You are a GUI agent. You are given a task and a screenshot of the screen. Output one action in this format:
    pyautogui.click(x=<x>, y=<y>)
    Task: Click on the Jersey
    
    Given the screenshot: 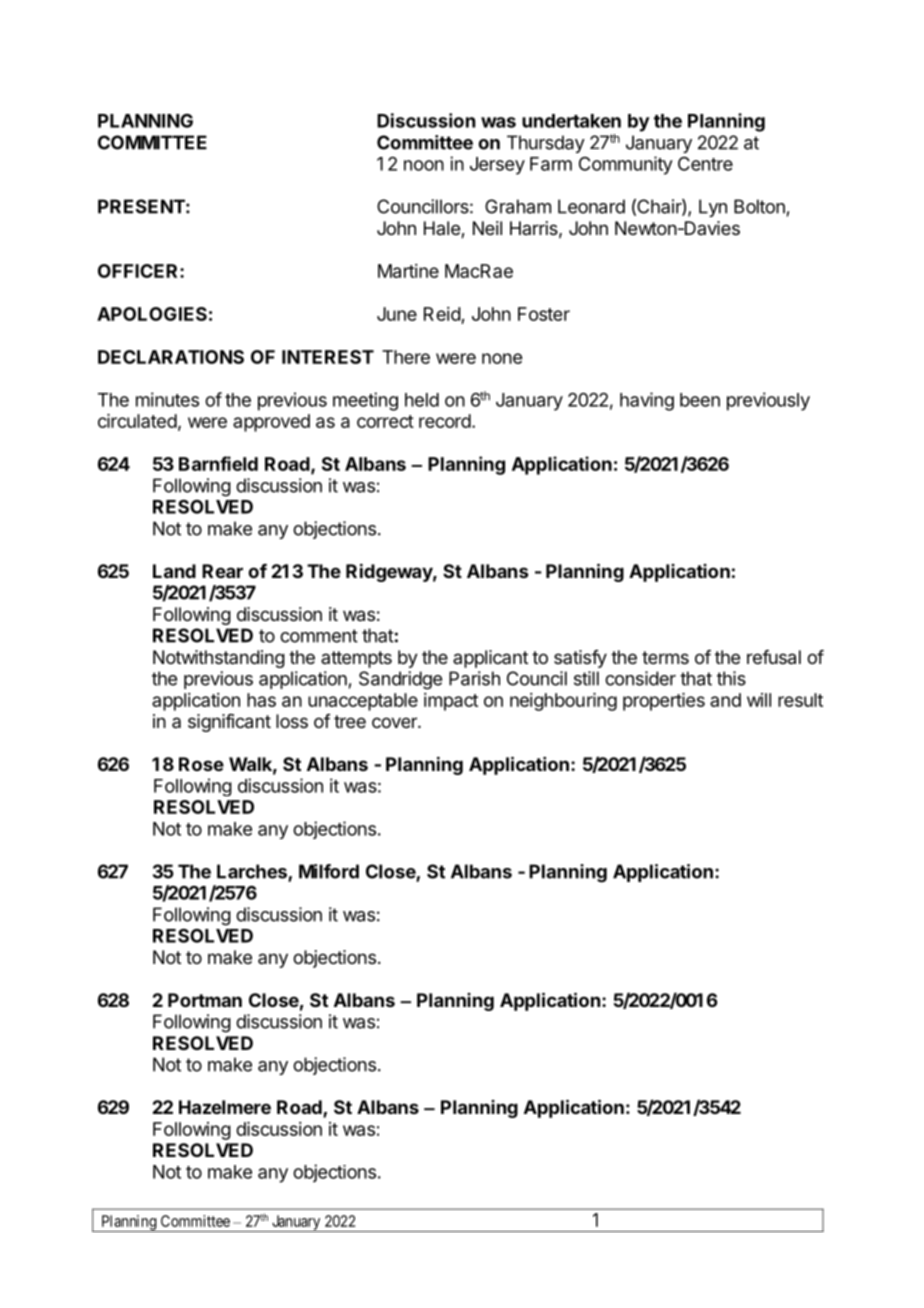 What is the action you would take?
    pyautogui.click(x=497, y=166)
